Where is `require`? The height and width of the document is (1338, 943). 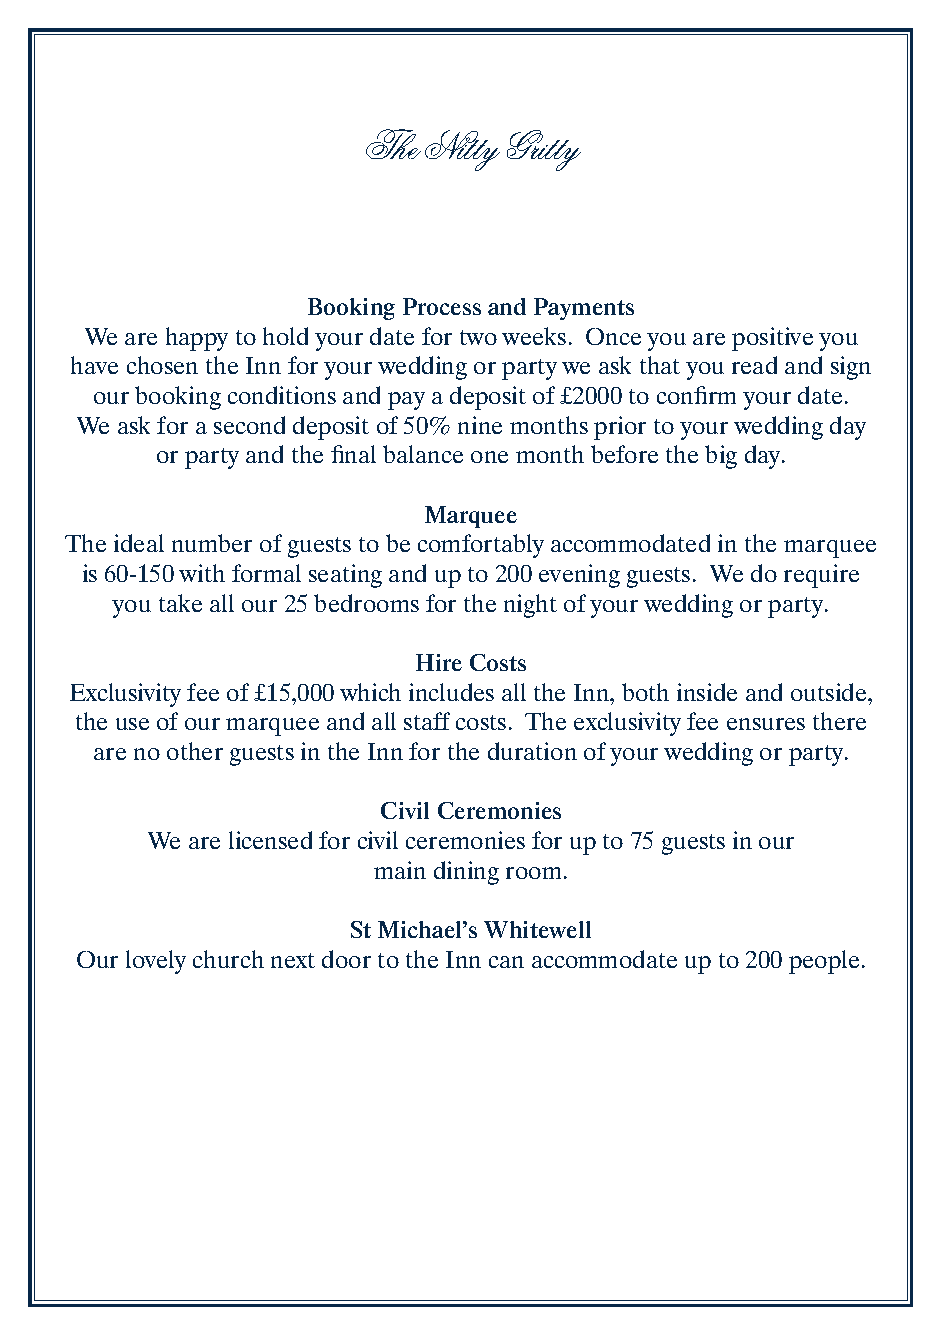
require is located at coordinates (821, 576).
